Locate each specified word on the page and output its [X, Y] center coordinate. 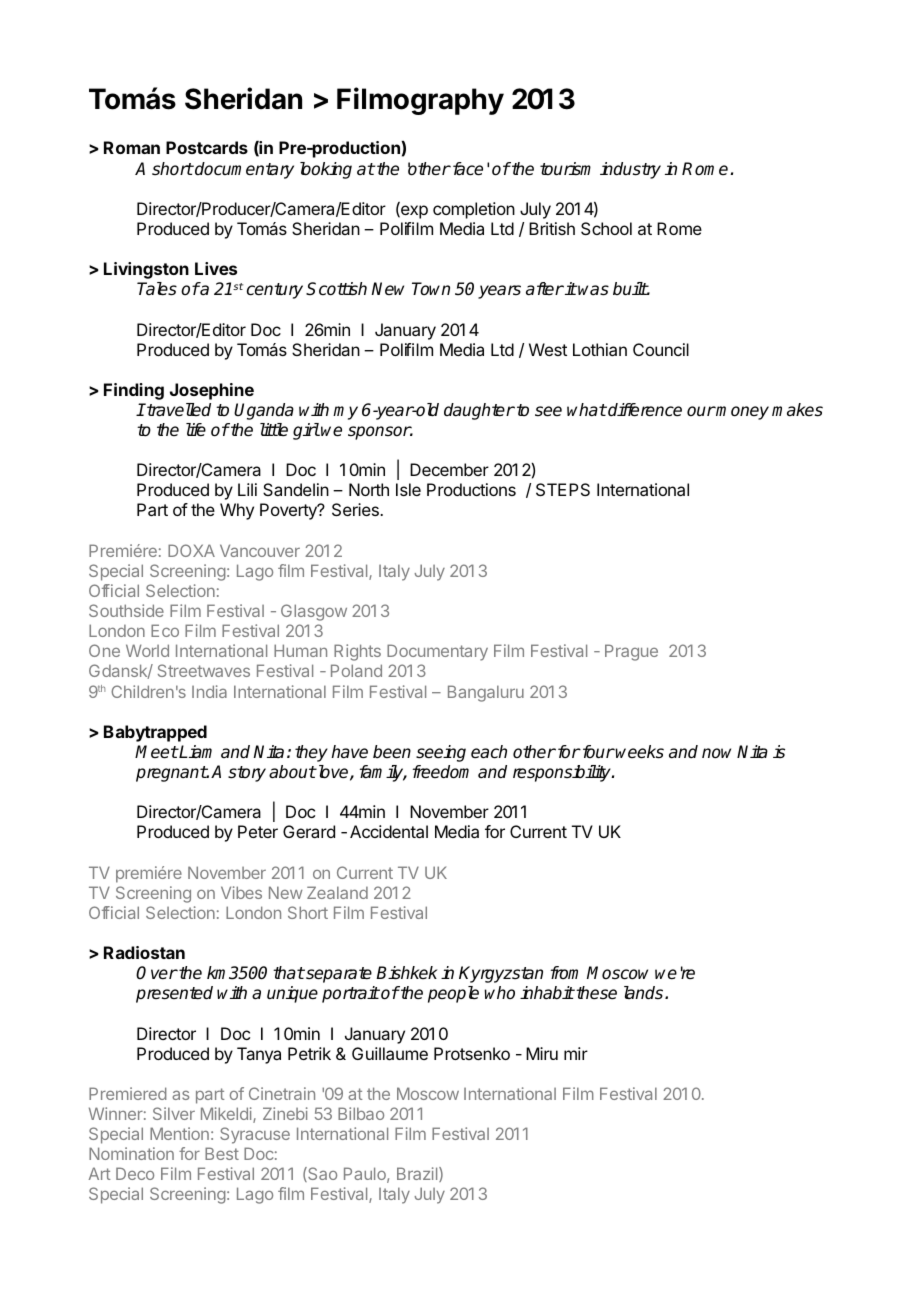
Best [222, 1153]
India [209, 691]
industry [630, 170]
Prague [631, 652]
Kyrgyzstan [501, 974]
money [742, 413]
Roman [132, 147]
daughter [479, 411]
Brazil [418, 1174]
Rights [357, 652]
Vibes [241, 892]
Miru [542, 1053]
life [196, 430]
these [596, 993]
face [466, 169]
